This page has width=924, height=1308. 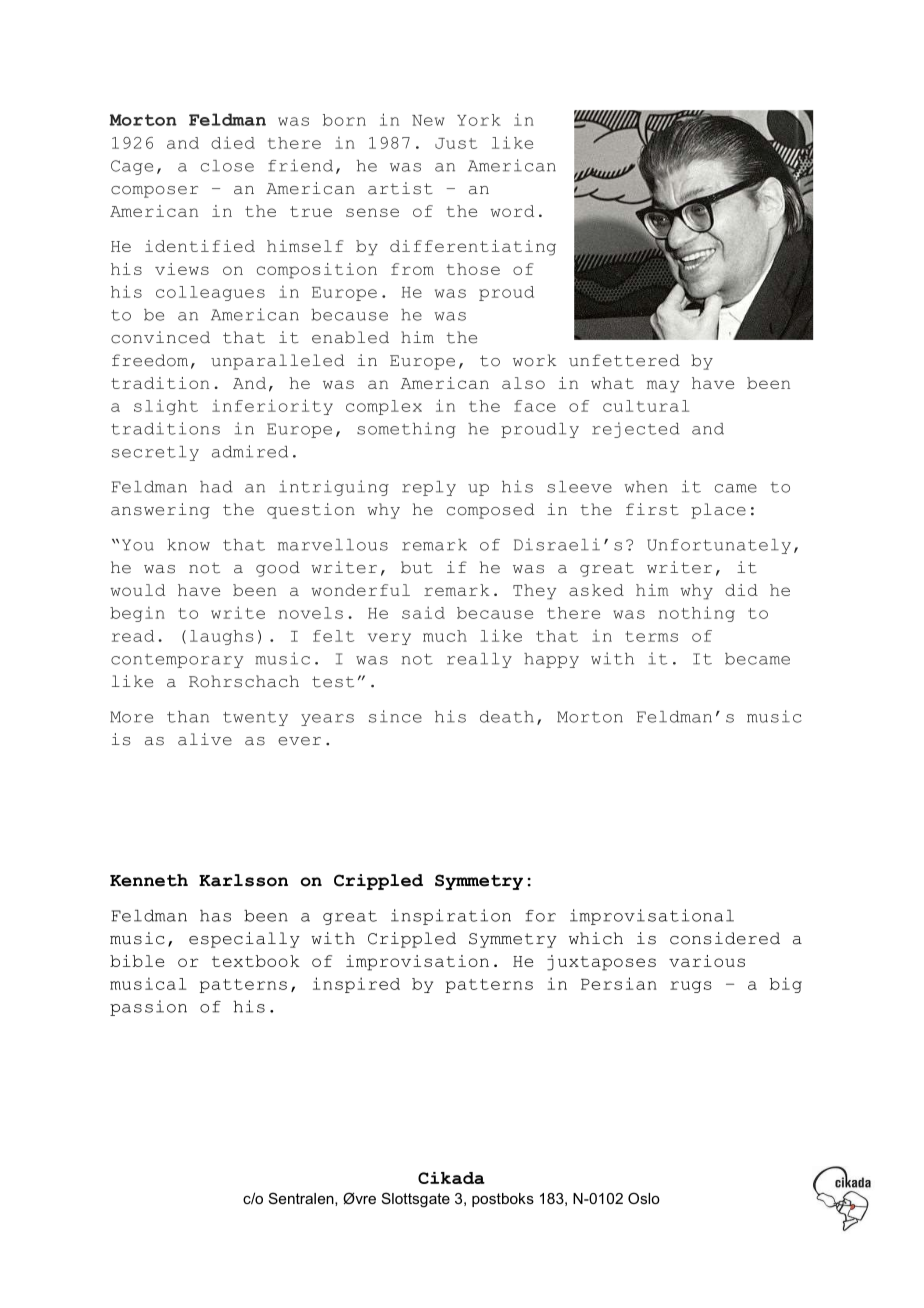 I want to click on word, so click(x=512, y=211).
